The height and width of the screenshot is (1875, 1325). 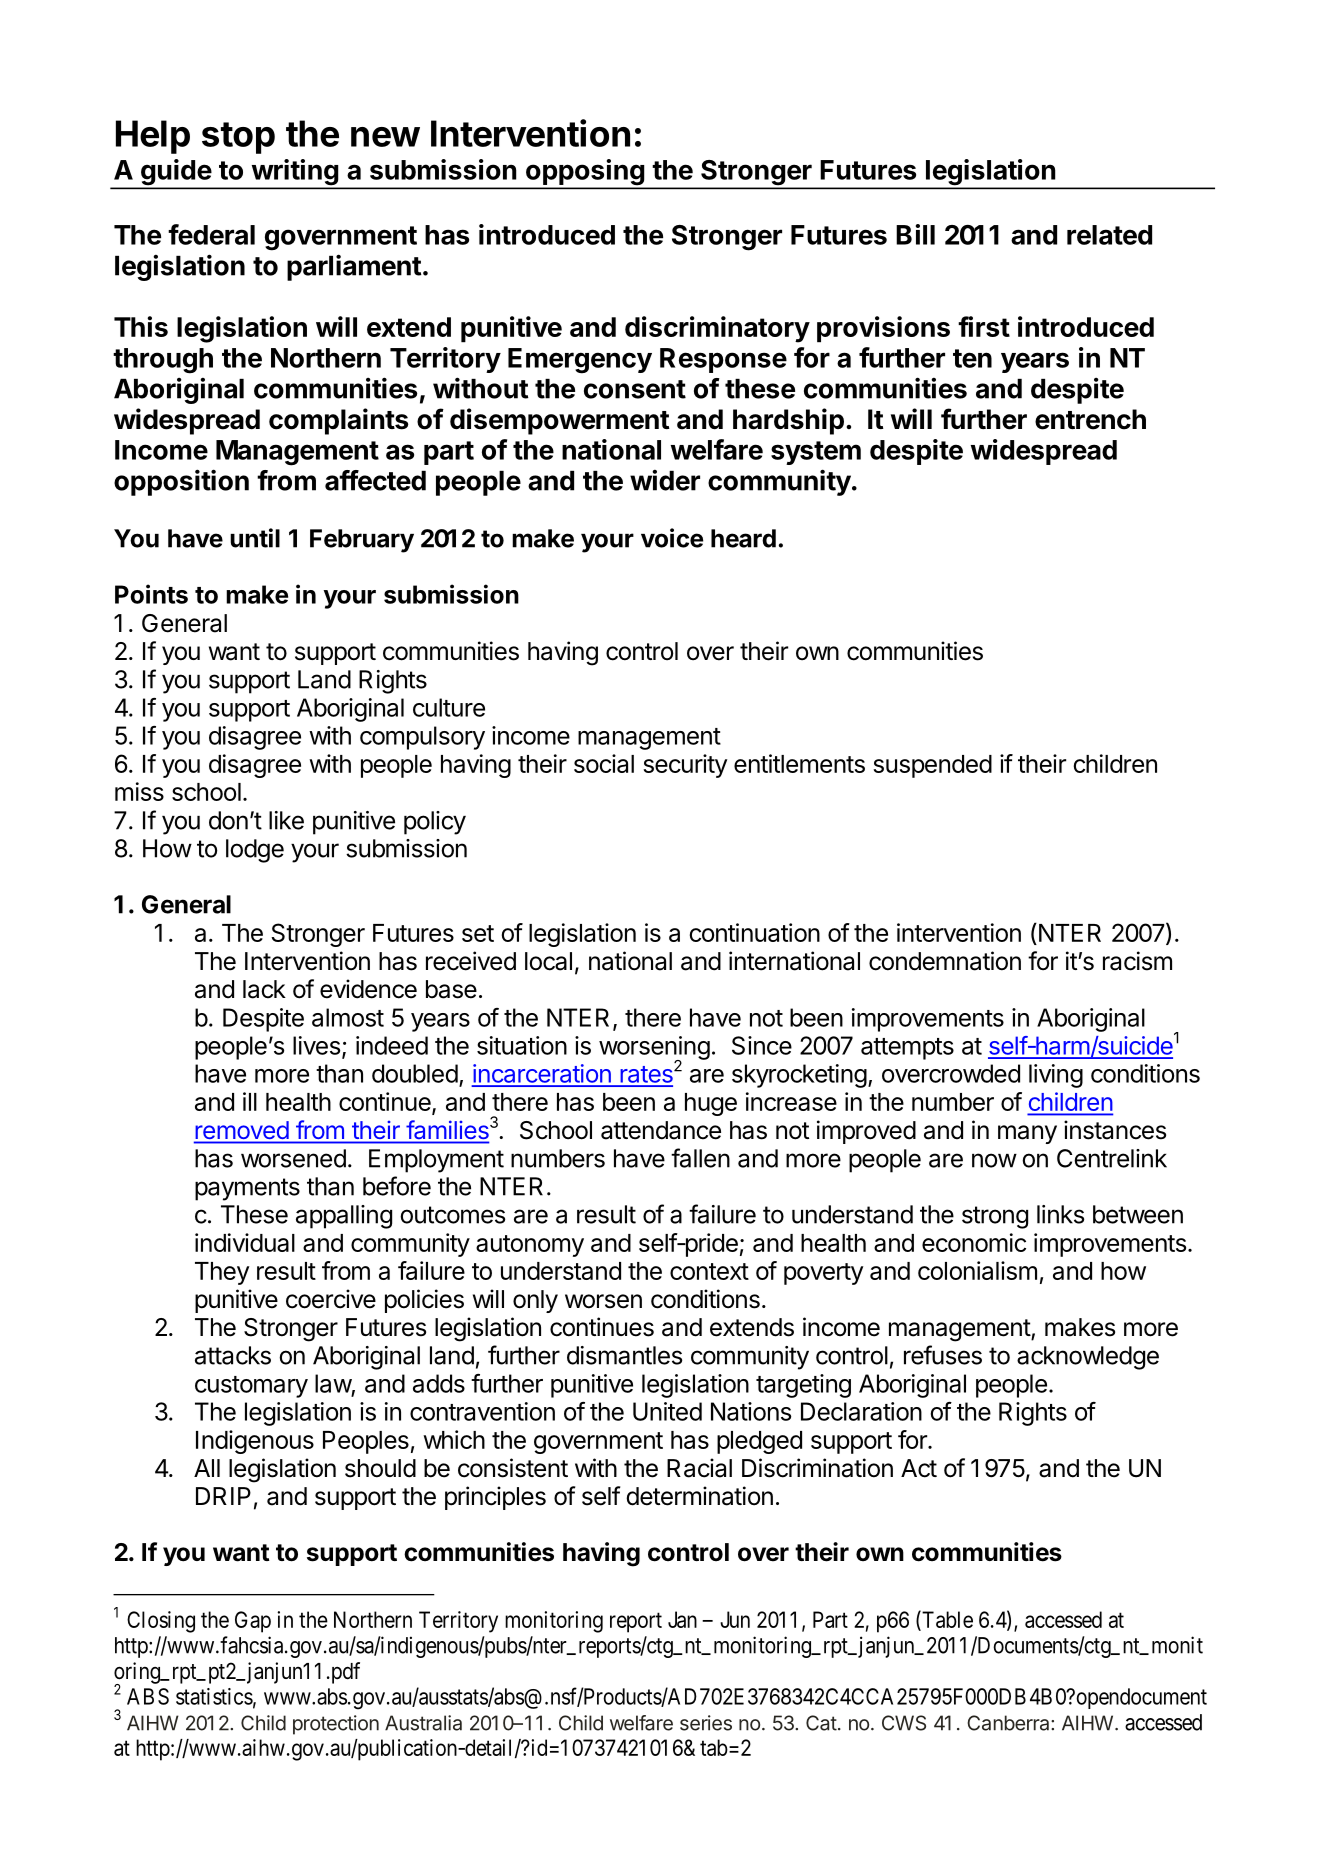 What do you see at coordinates (932, 766) in the screenshot?
I see `suspended` at bounding box center [932, 766].
